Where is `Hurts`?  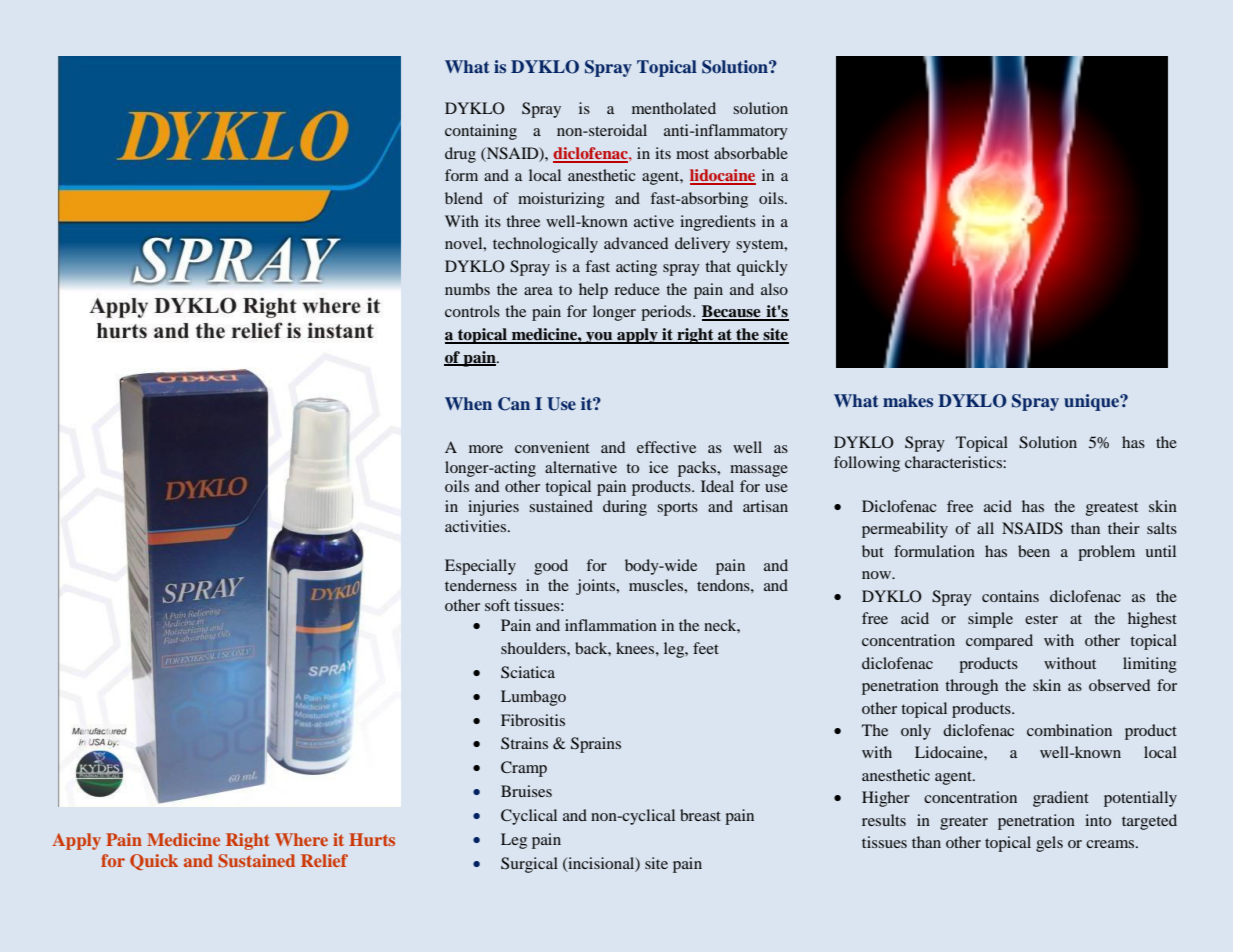
Hurts is located at coordinates (372, 839).
